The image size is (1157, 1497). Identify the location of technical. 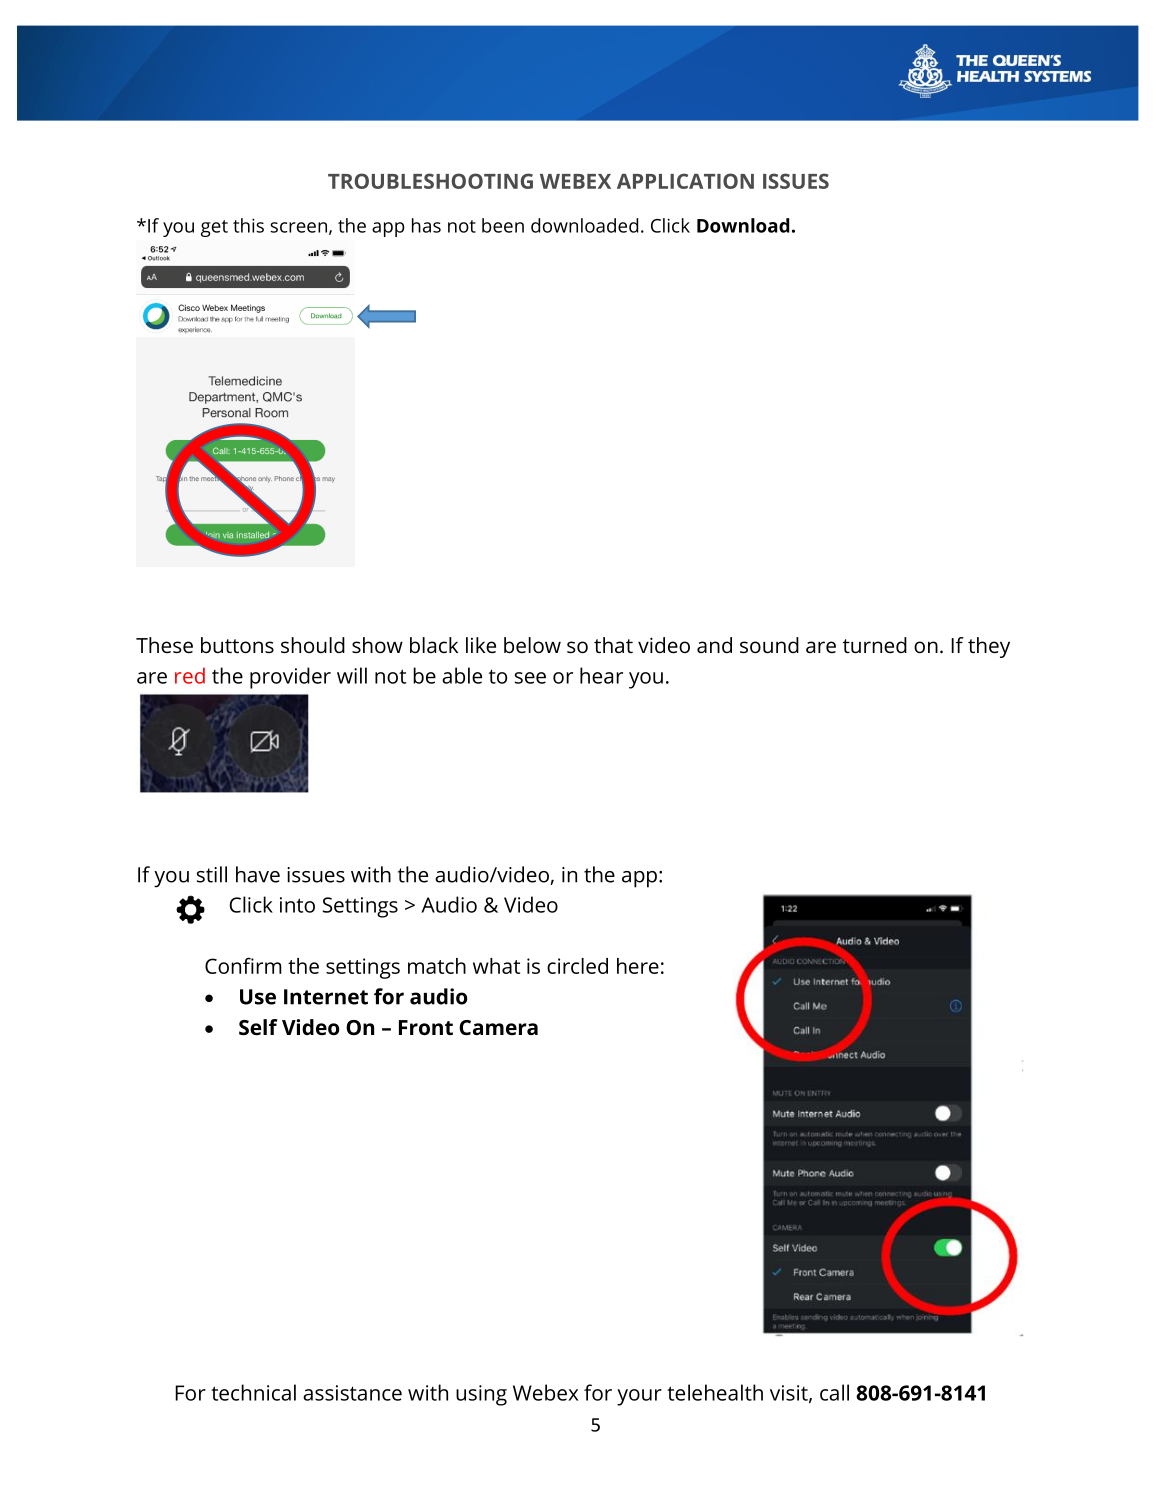
(253, 1392).
